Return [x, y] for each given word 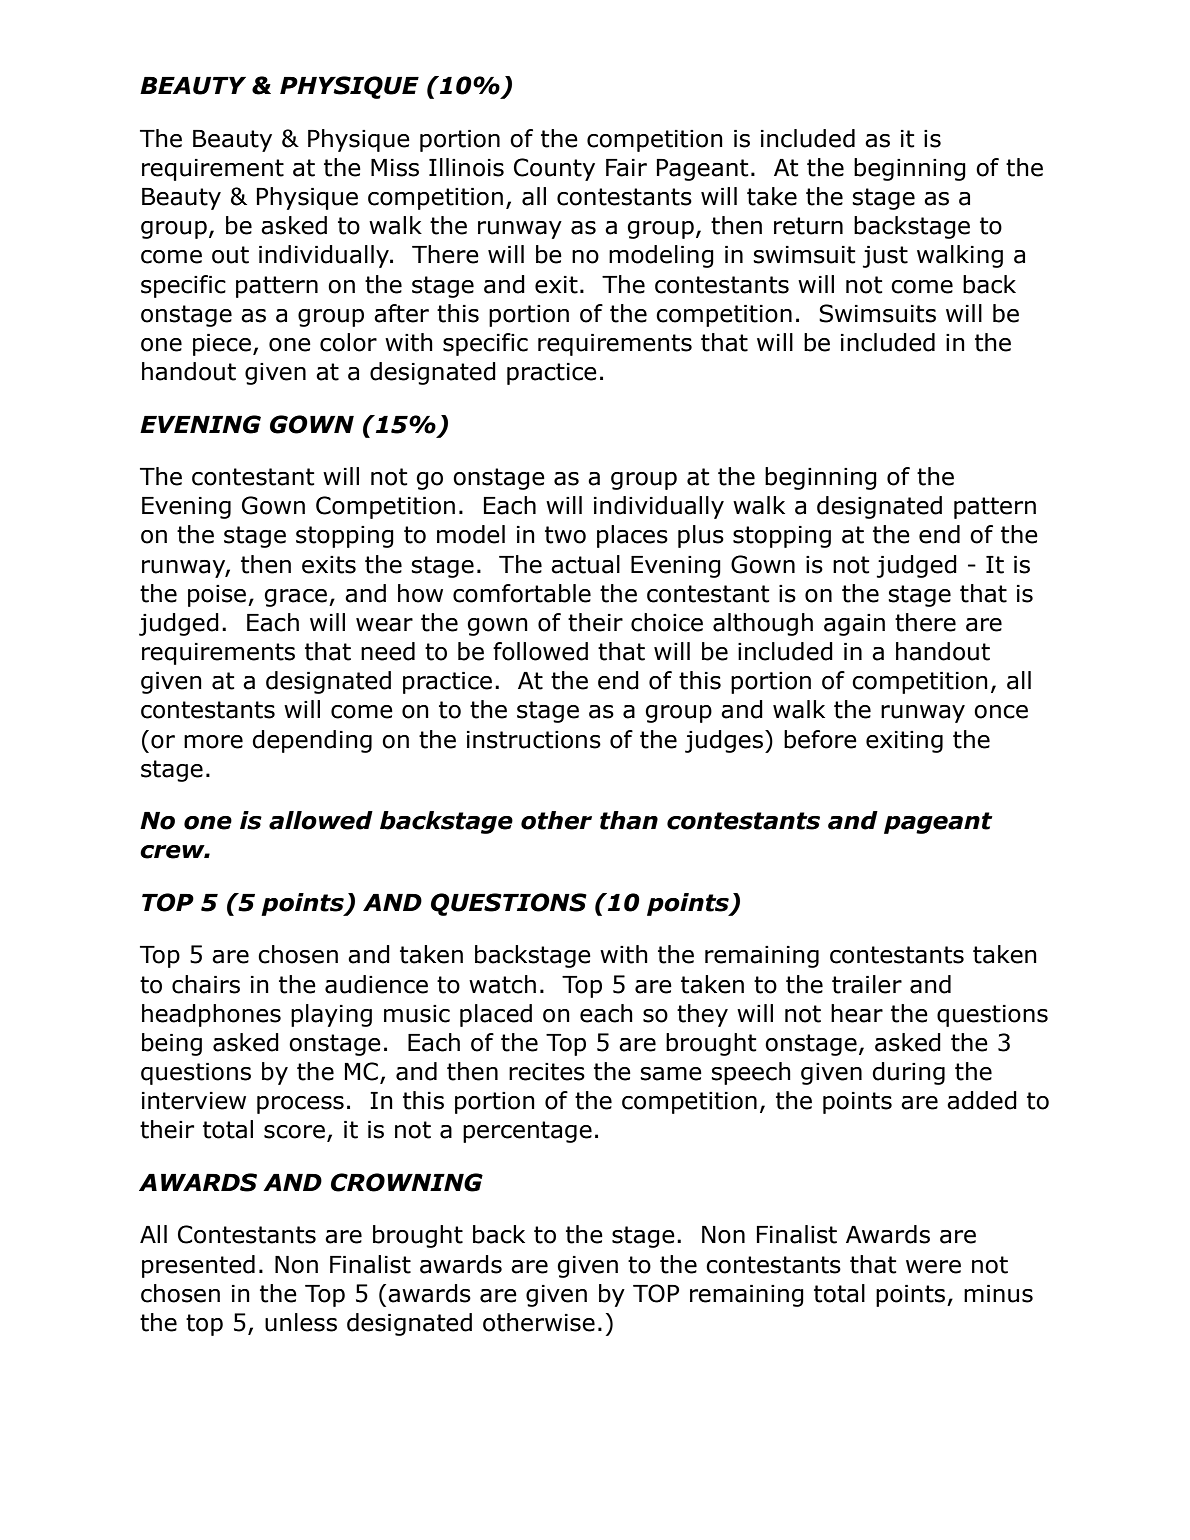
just [885, 257]
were [933, 1267]
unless [301, 1322]
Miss [395, 168]
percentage [527, 1132]
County [554, 169]
